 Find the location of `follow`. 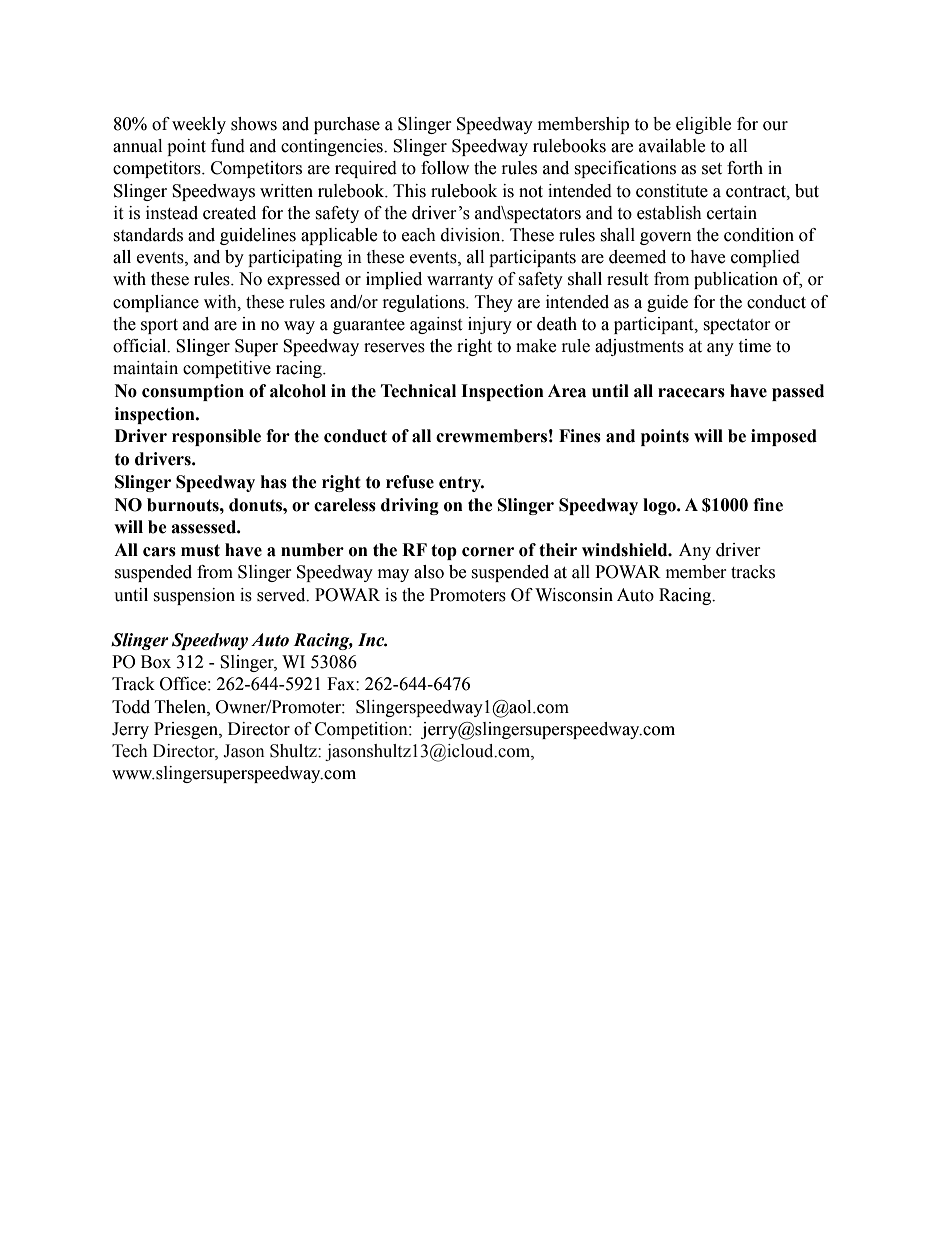

follow is located at coordinates (445, 168).
